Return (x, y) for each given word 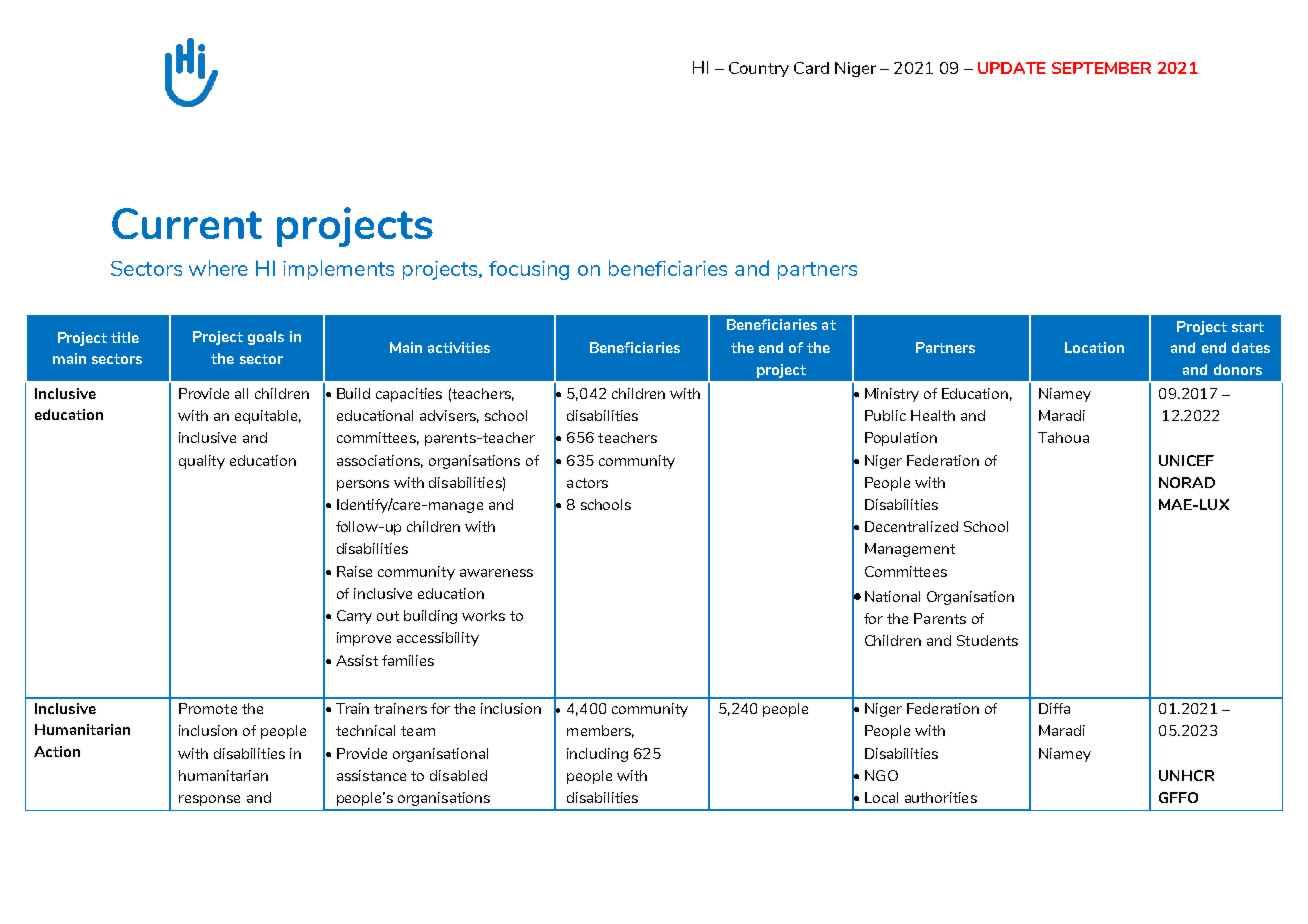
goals (266, 338)
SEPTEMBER (1101, 68)
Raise (354, 571)
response (209, 800)
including (597, 755)
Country (759, 69)
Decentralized (911, 526)
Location (1094, 347)
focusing (529, 270)
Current (187, 223)
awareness (496, 573)
